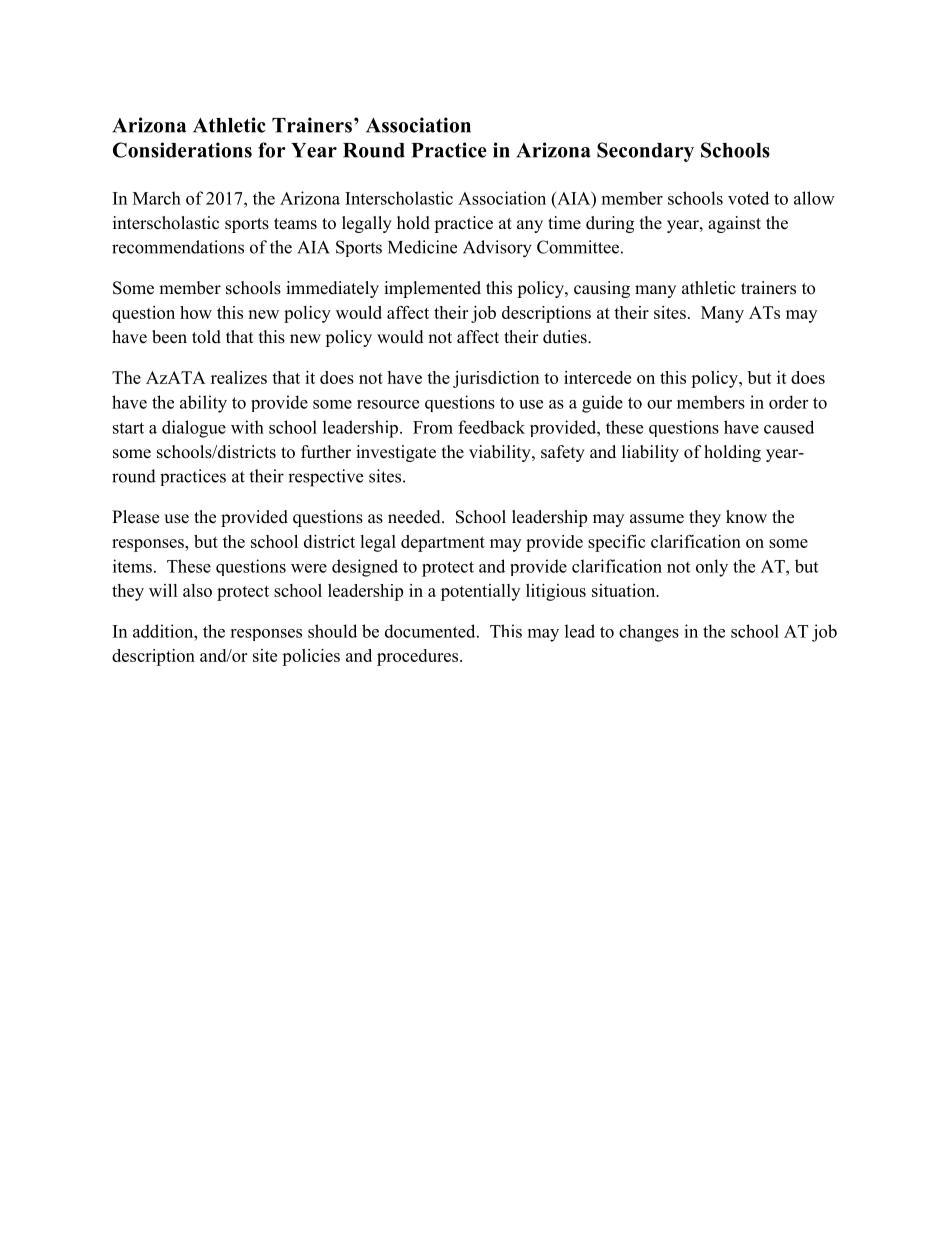 The width and height of the page is (952, 1233). I want to click on feedback, so click(491, 427).
